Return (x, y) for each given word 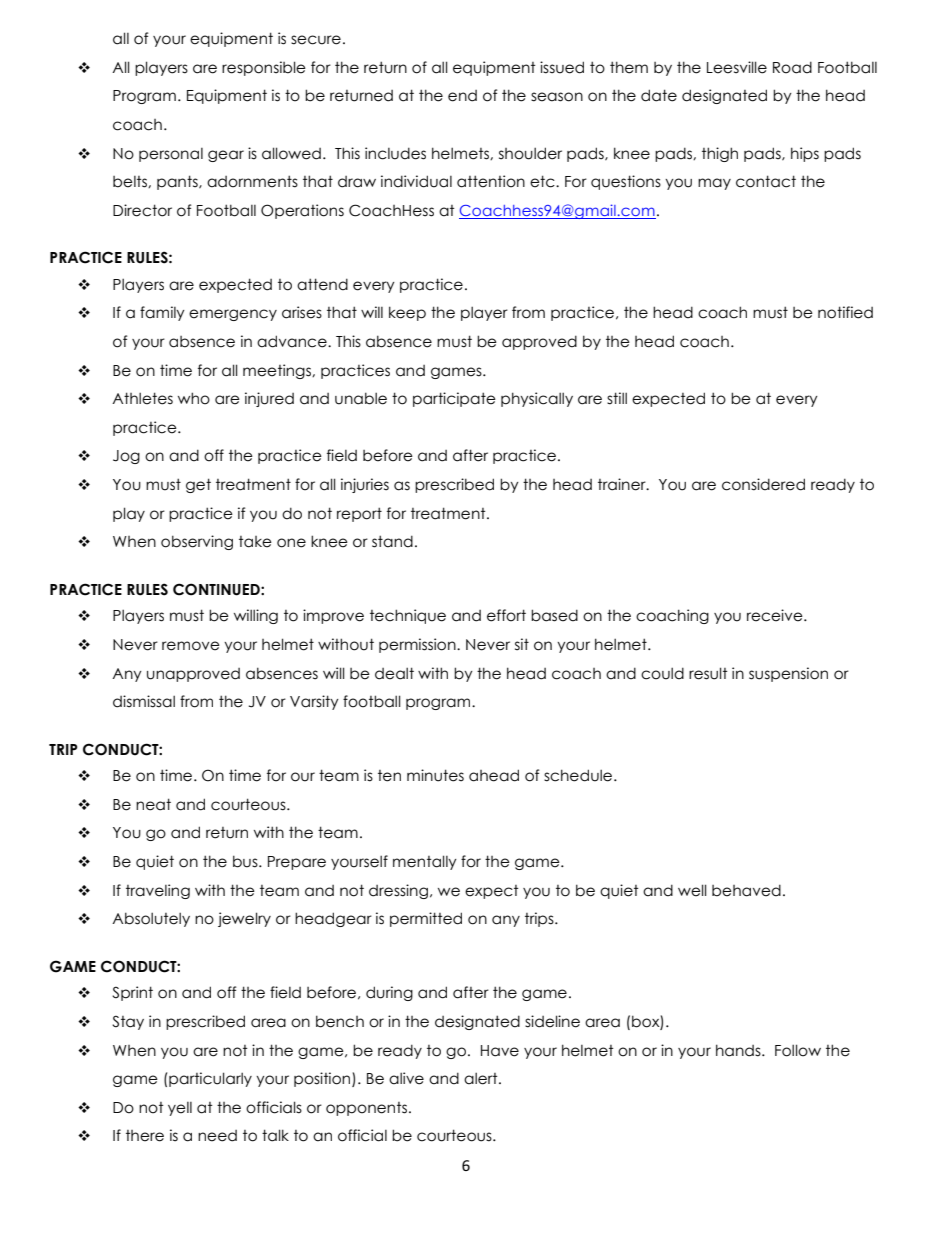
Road (792, 67)
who (194, 398)
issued (562, 67)
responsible (264, 68)
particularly (210, 1079)
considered (763, 484)
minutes (435, 775)
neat (153, 804)
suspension (788, 674)
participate (454, 399)
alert (482, 1078)
